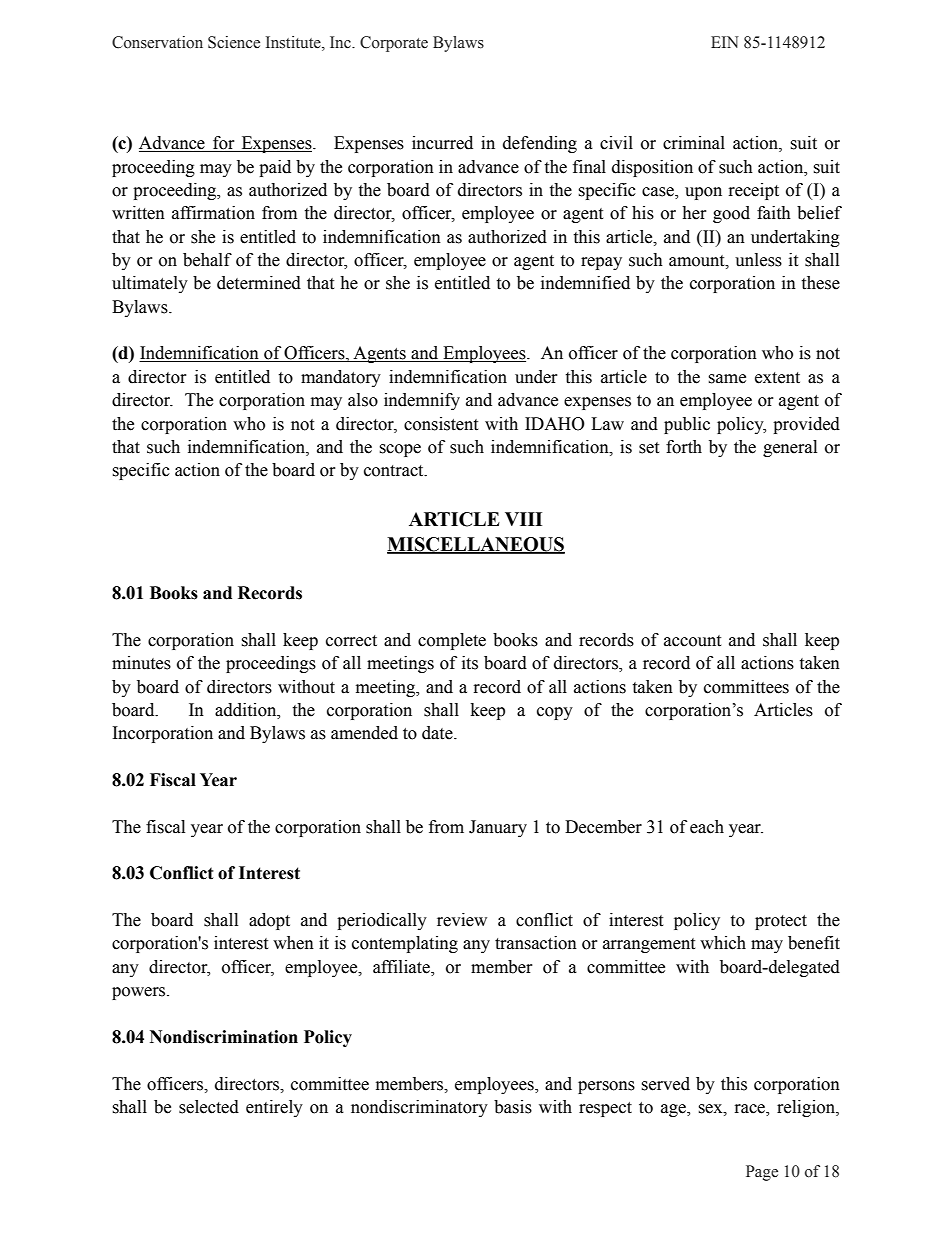 The image size is (952, 1233). What do you see at coordinates (687, 425) in the image?
I see `public` at bounding box center [687, 425].
